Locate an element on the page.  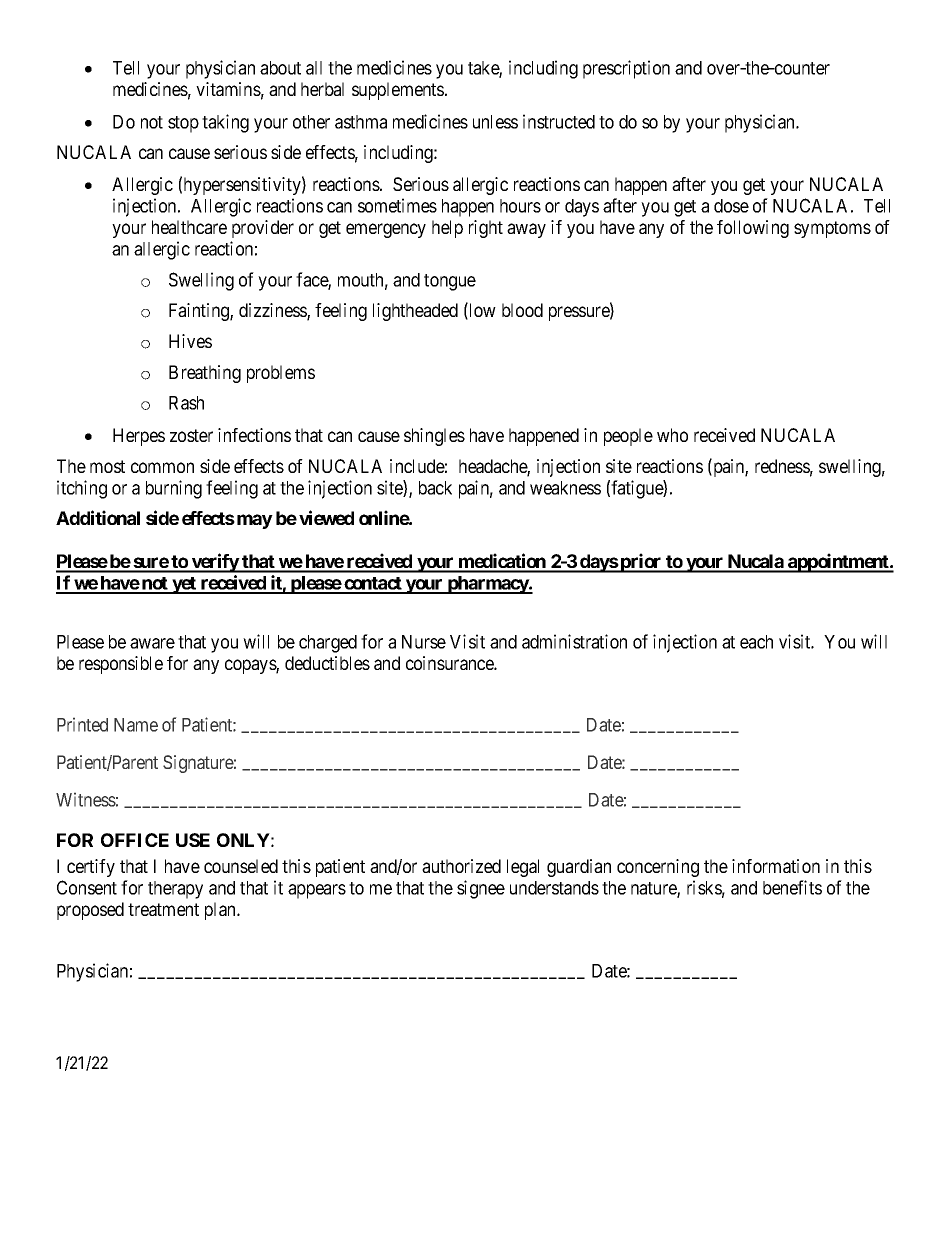
supplements is located at coordinates (398, 91).
